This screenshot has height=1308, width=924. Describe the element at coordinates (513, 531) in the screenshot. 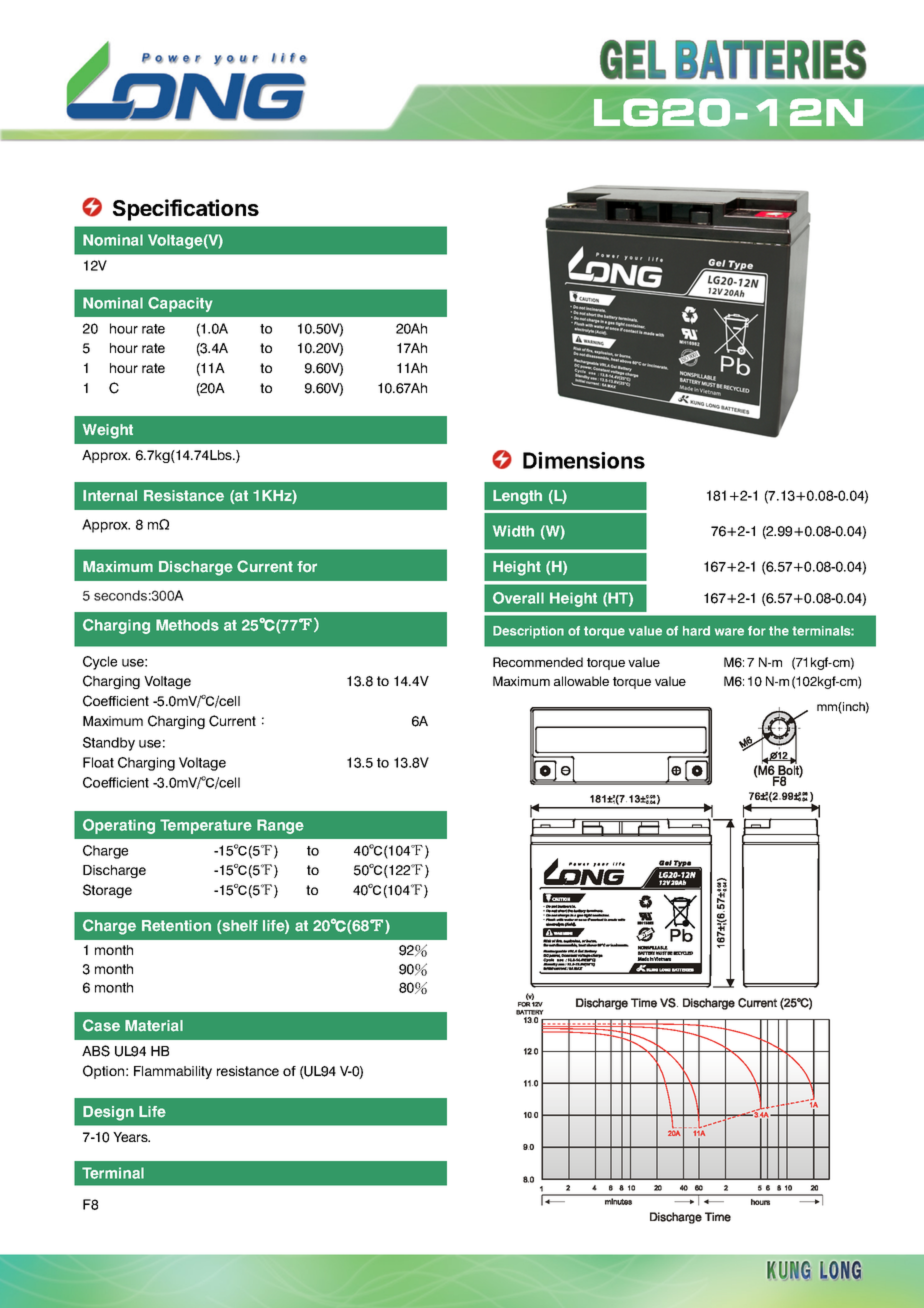

I see `Width` at that location.
